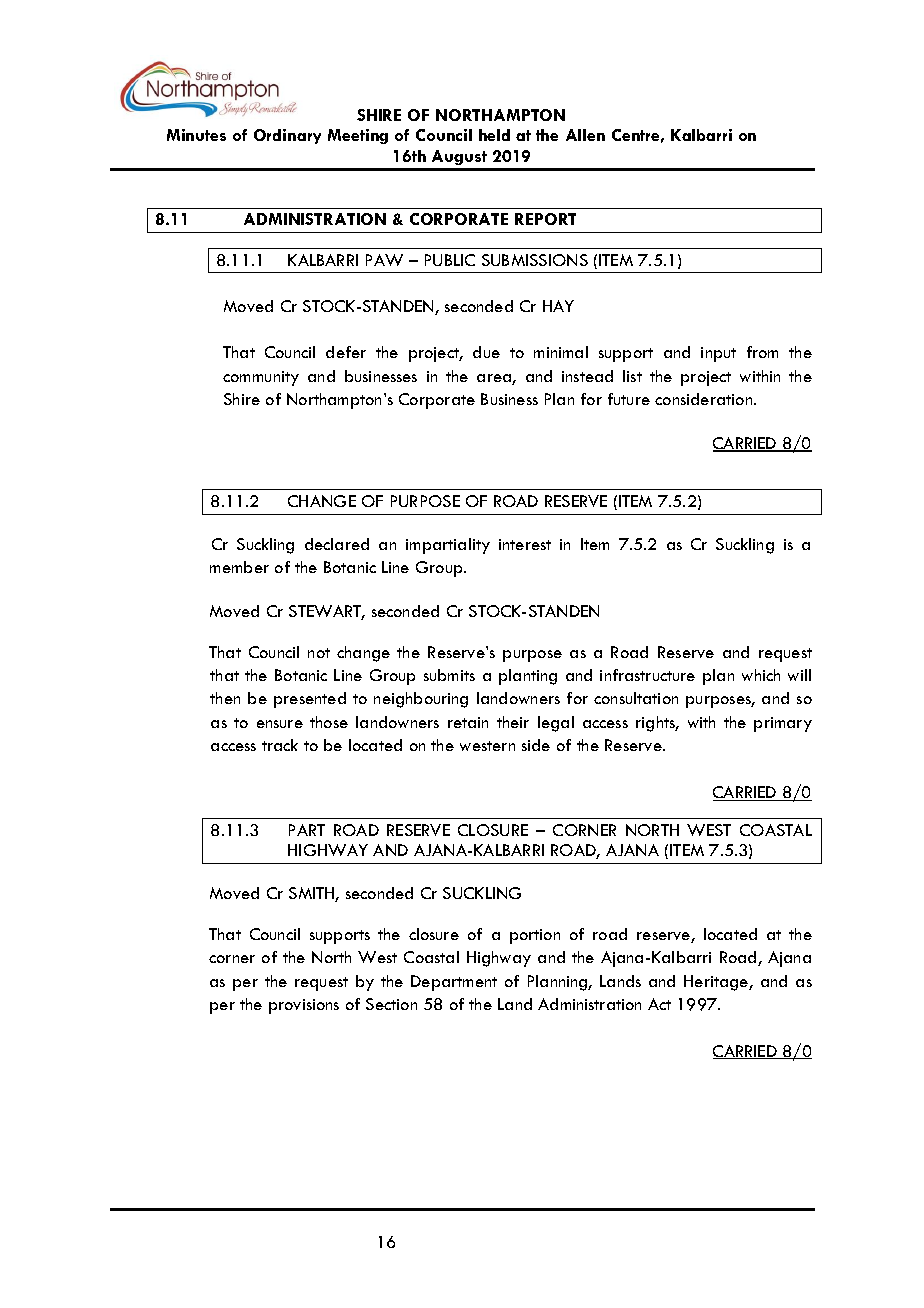 The image size is (924, 1308). Describe the element at coordinates (337, 544) in the image. I see `declared` at that location.
